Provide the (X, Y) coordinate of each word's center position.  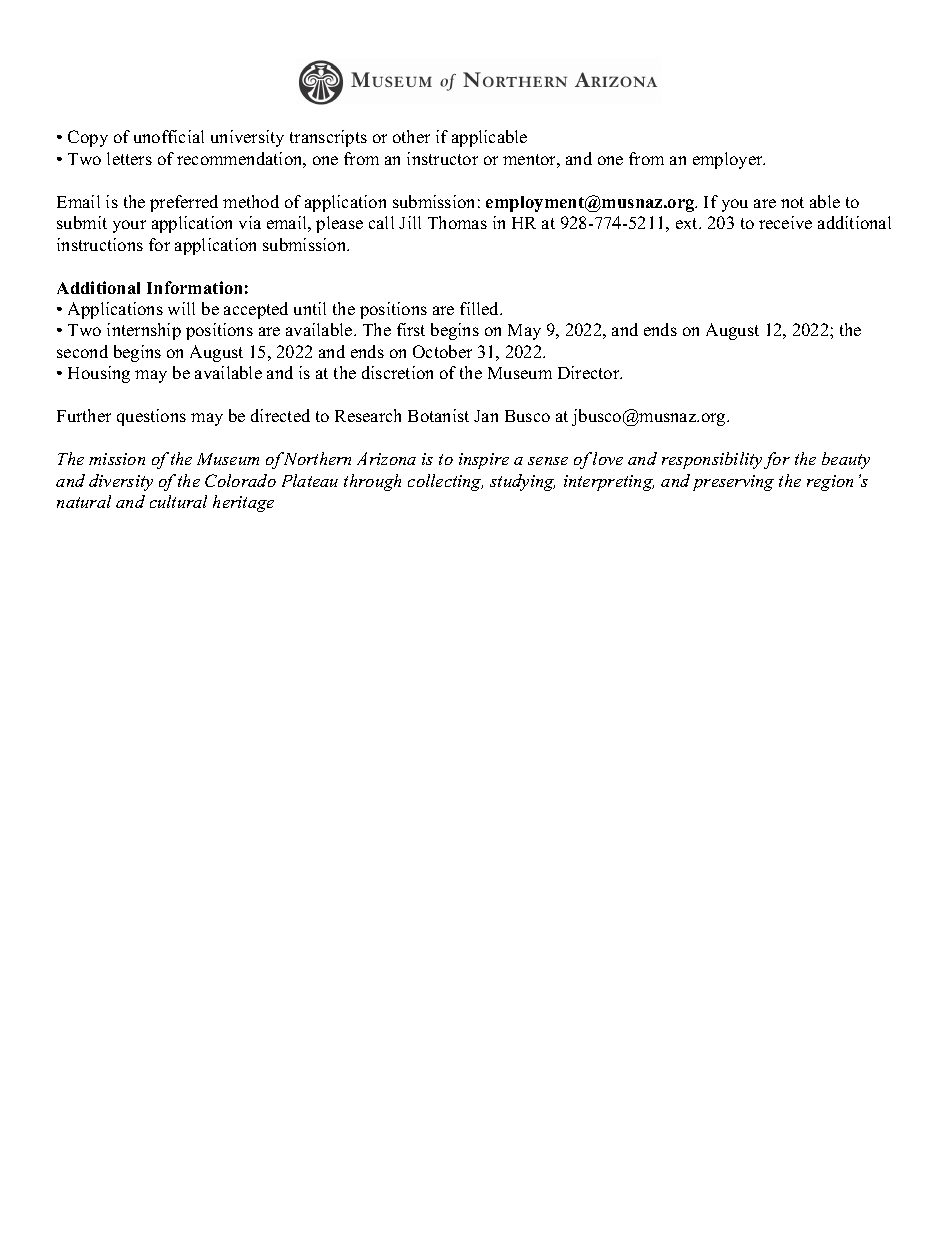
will (181, 308)
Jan (486, 416)
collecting (445, 482)
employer (729, 160)
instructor (442, 158)
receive (785, 222)
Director (590, 372)
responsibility (712, 460)
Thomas (457, 222)
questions (151, 417)
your (129, 226)
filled (481, 308)
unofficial (169, 136)
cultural (178, 501)
